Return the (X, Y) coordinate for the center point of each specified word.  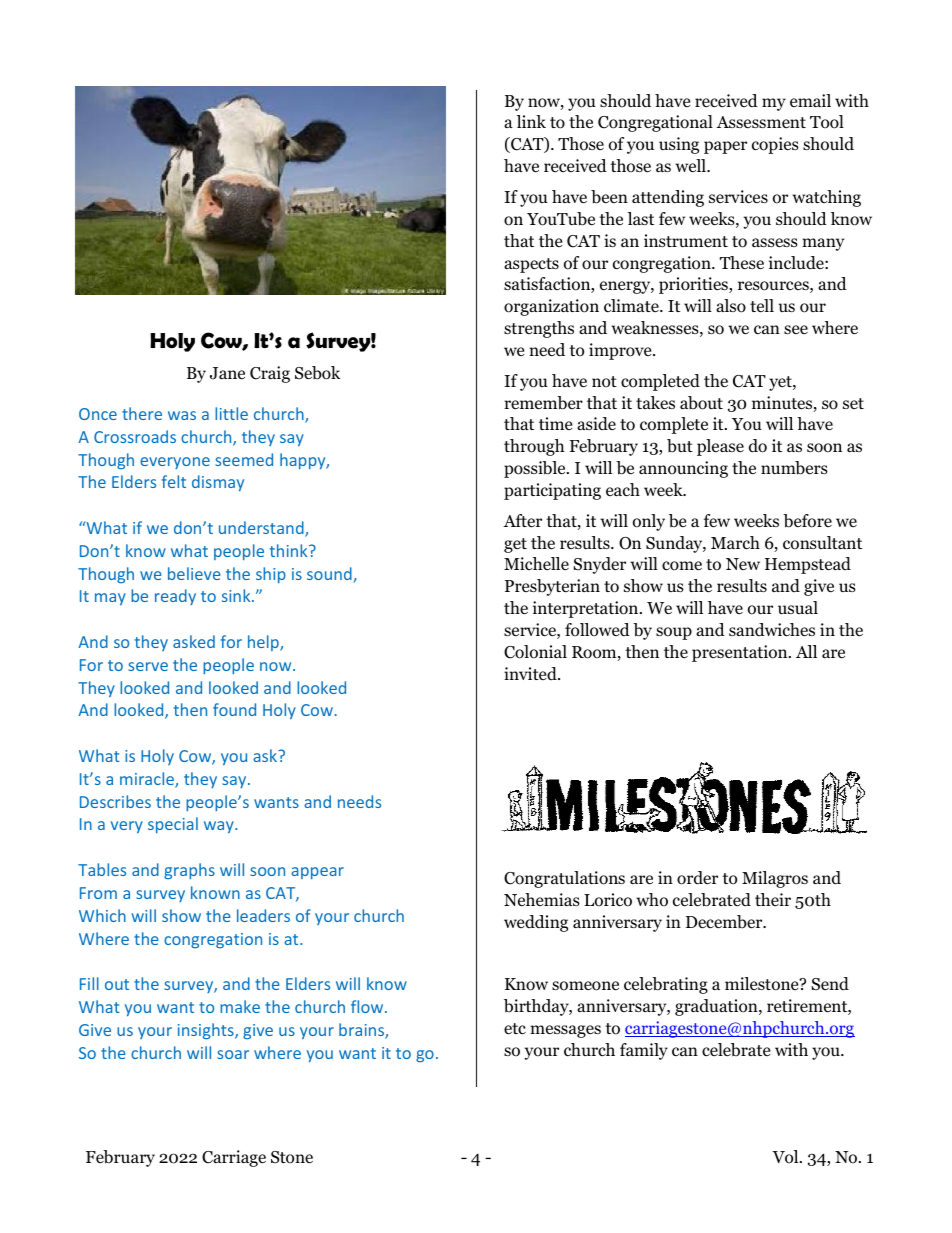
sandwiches (772, 630)
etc (515, 1029)
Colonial (535, 652)
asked (194, 641)
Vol (786, 1157)
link (531, 121)
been (609, 197)
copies (775, 145)
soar (233, 1054)
